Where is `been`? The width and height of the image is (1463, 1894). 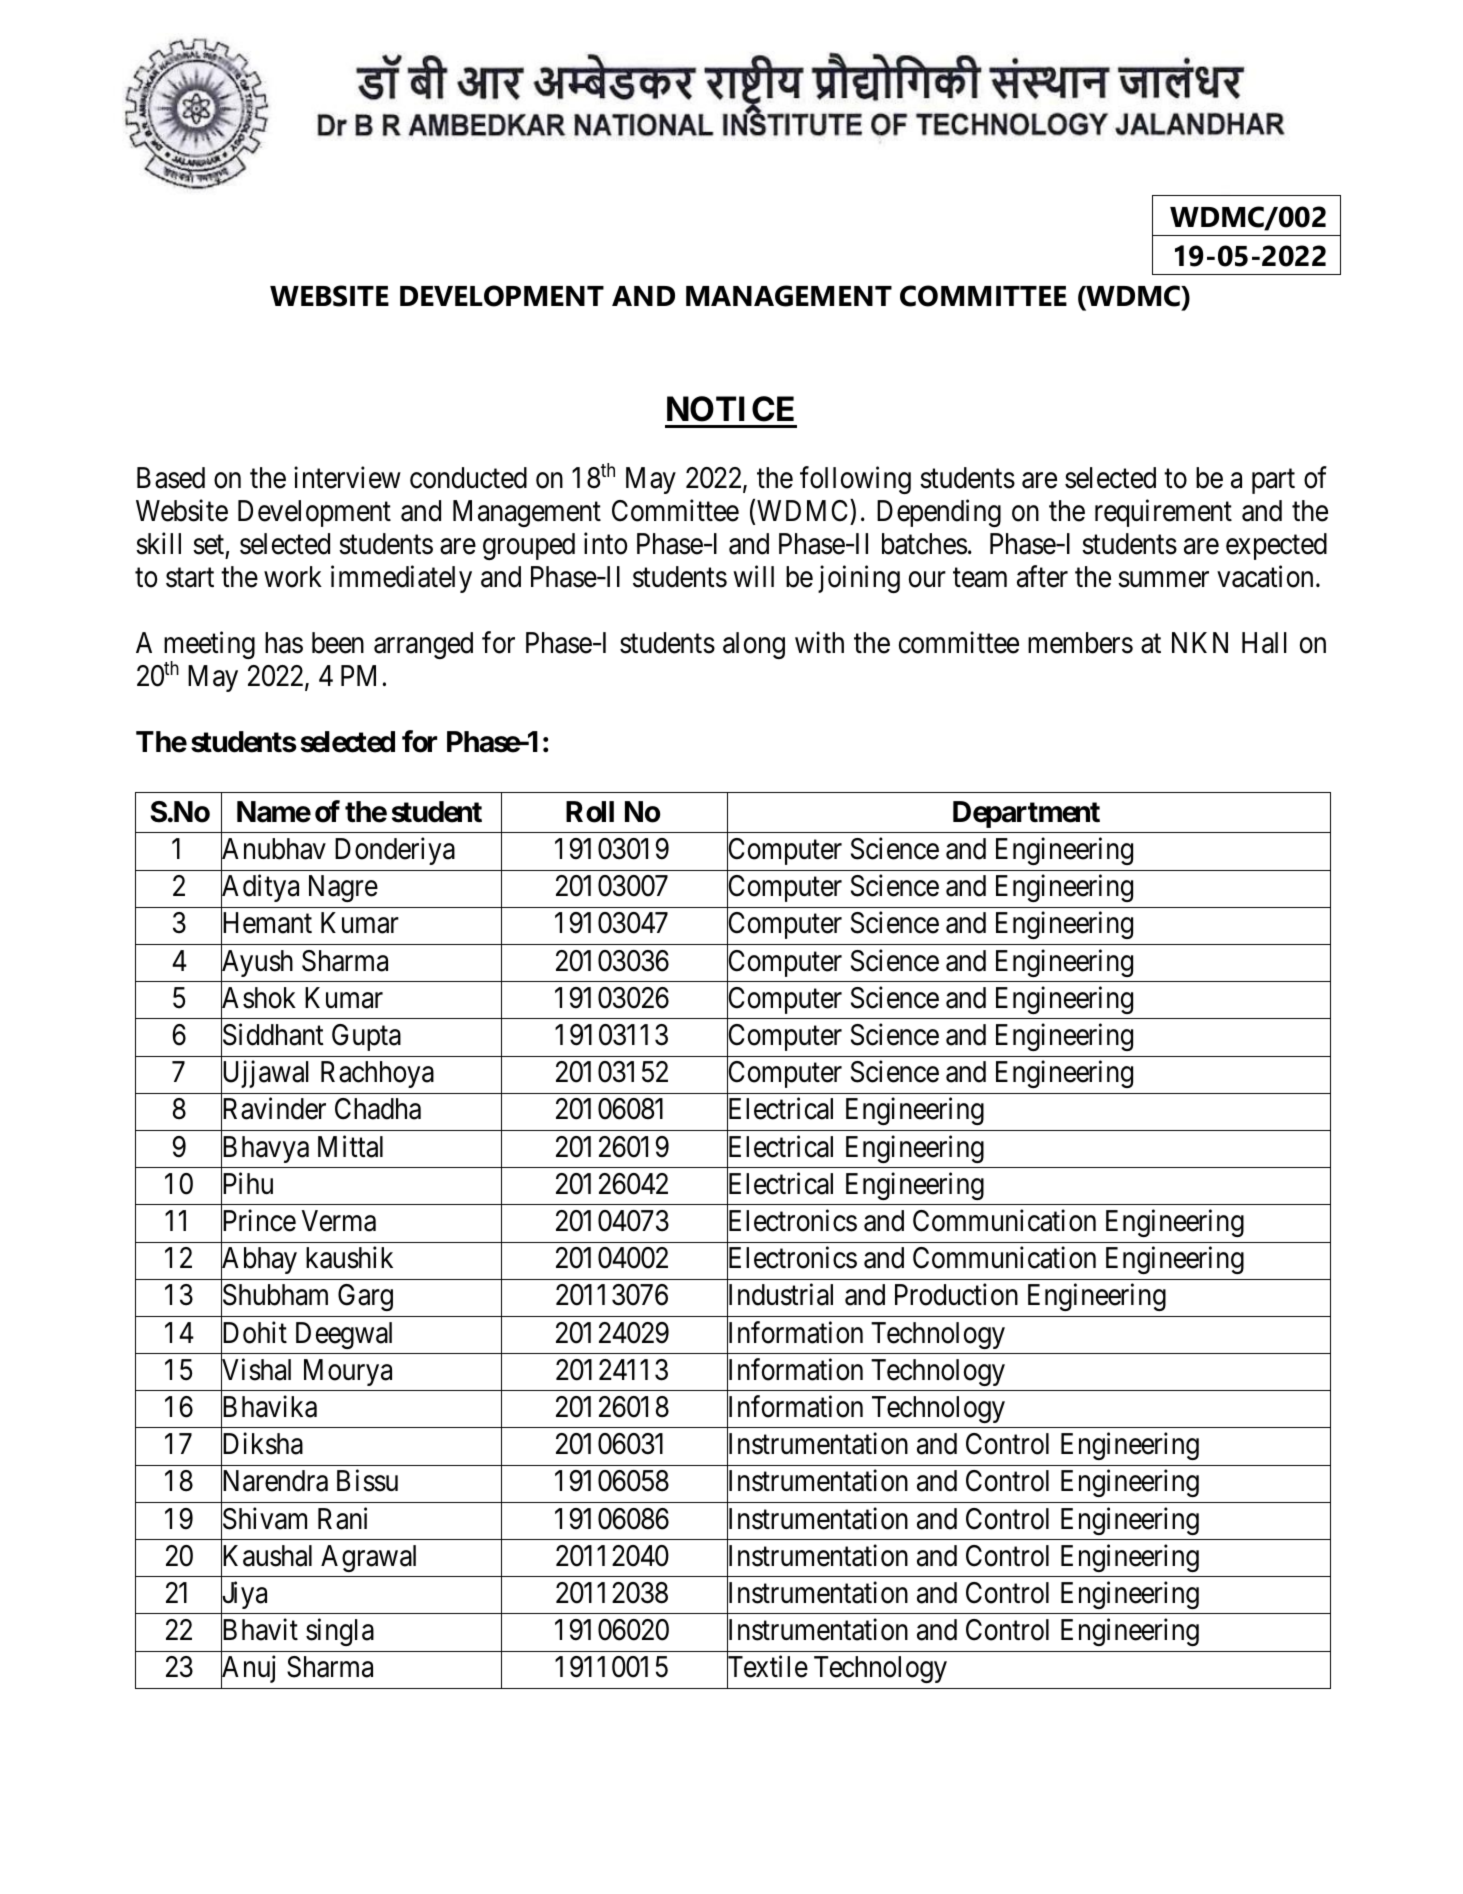
been is located at coordinates (338, 643).
